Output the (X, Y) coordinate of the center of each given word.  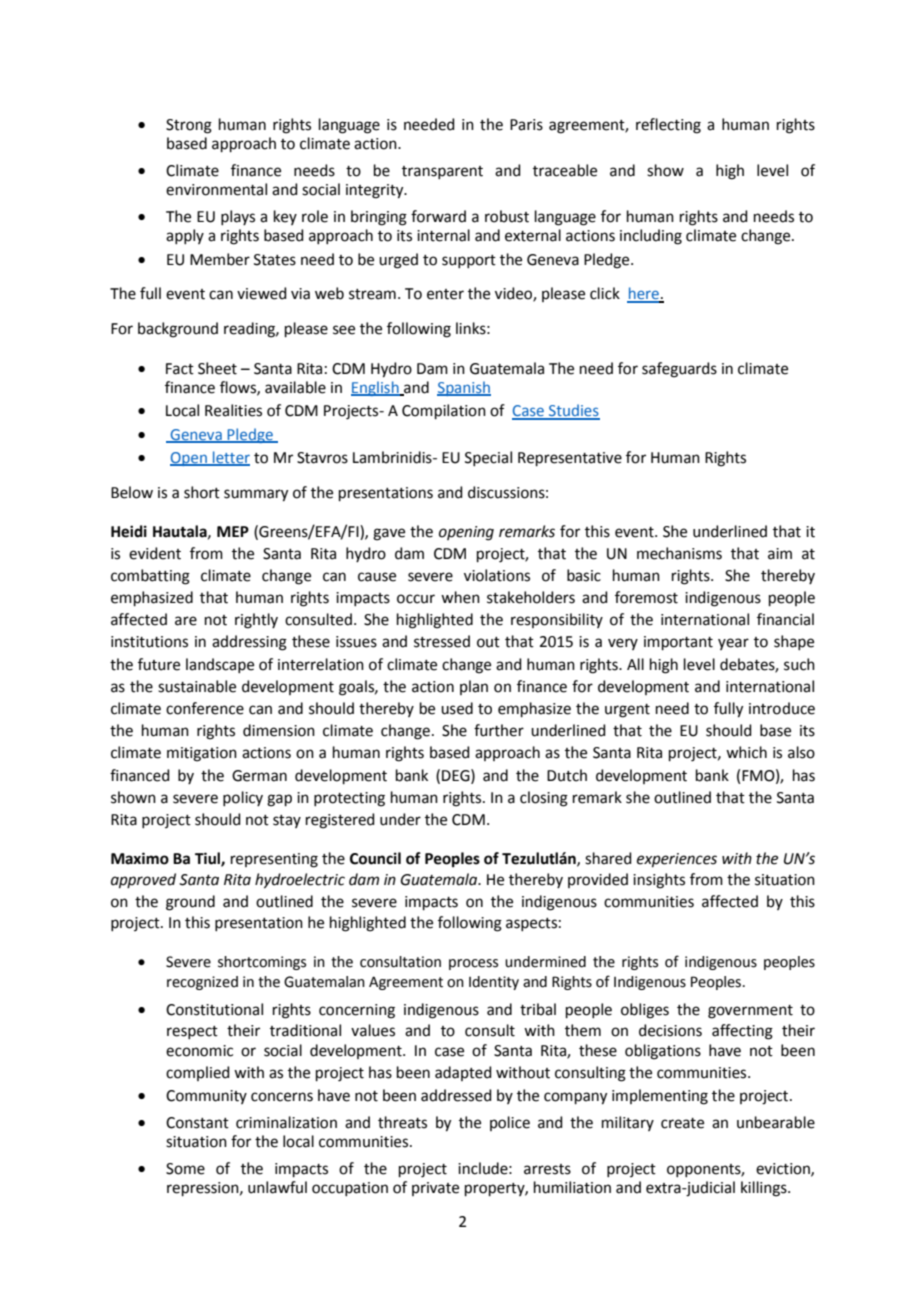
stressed (442, 641)
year (733, 644)
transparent (442, 172)
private (435, 1189)
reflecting (668, 126)
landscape (220, 665)
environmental (216, 189)
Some (185, 1169)
